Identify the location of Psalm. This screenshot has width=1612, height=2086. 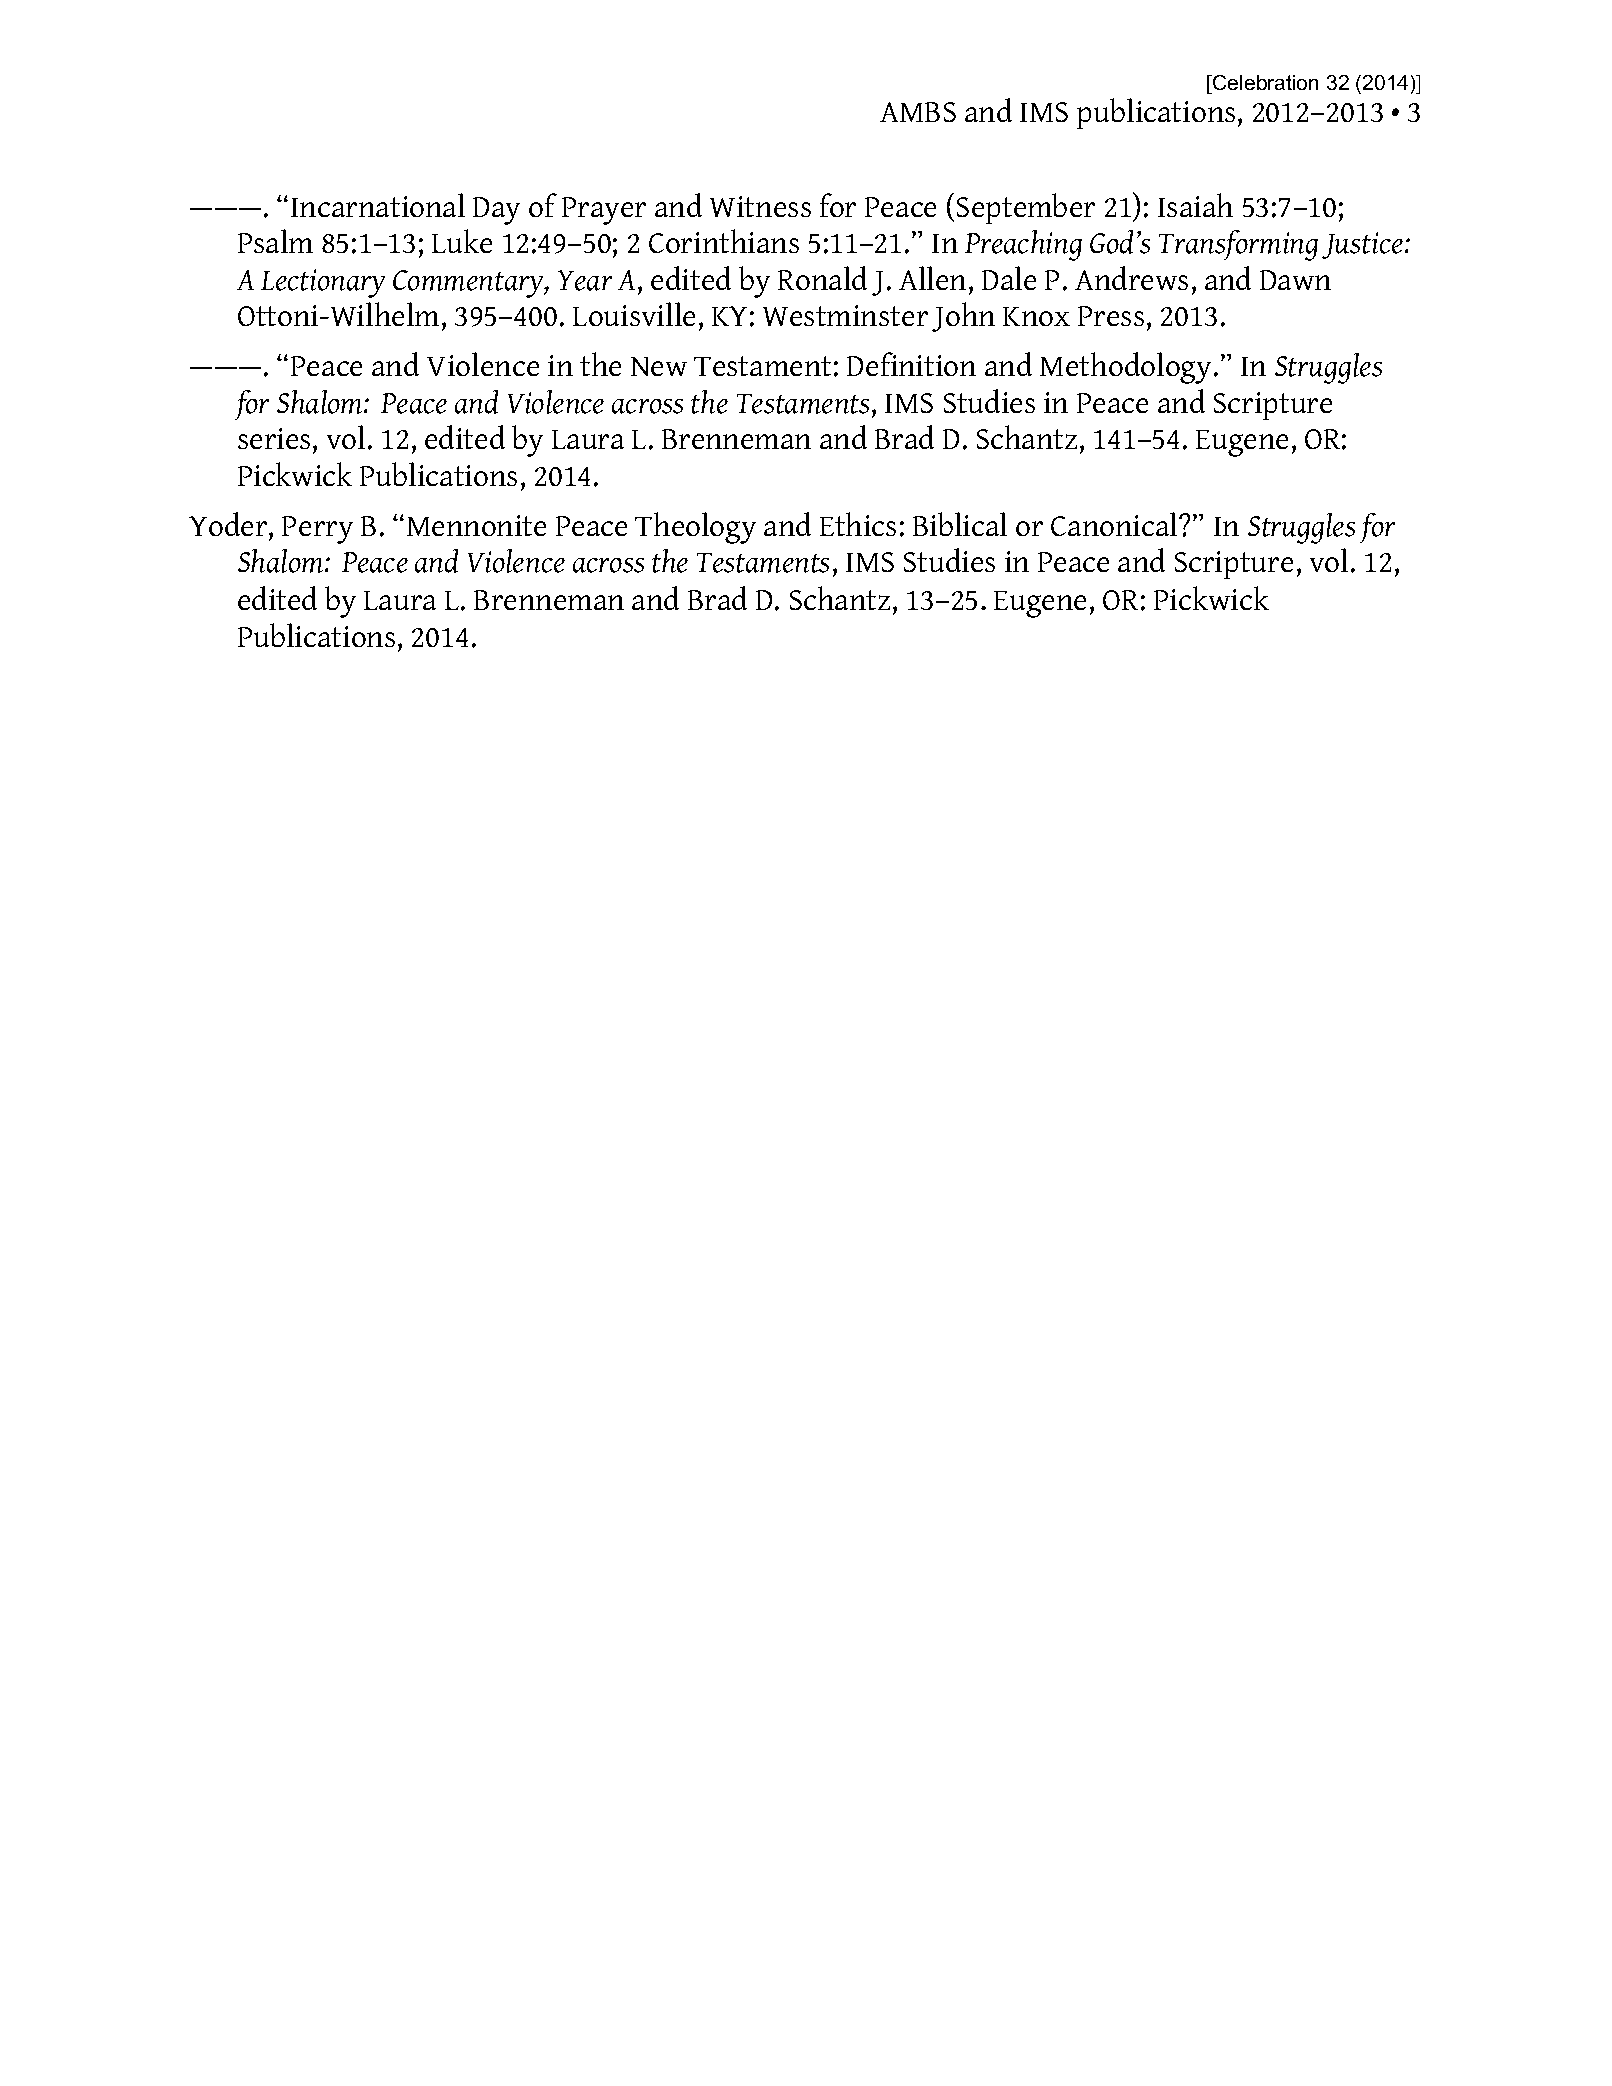
(275, 241).
